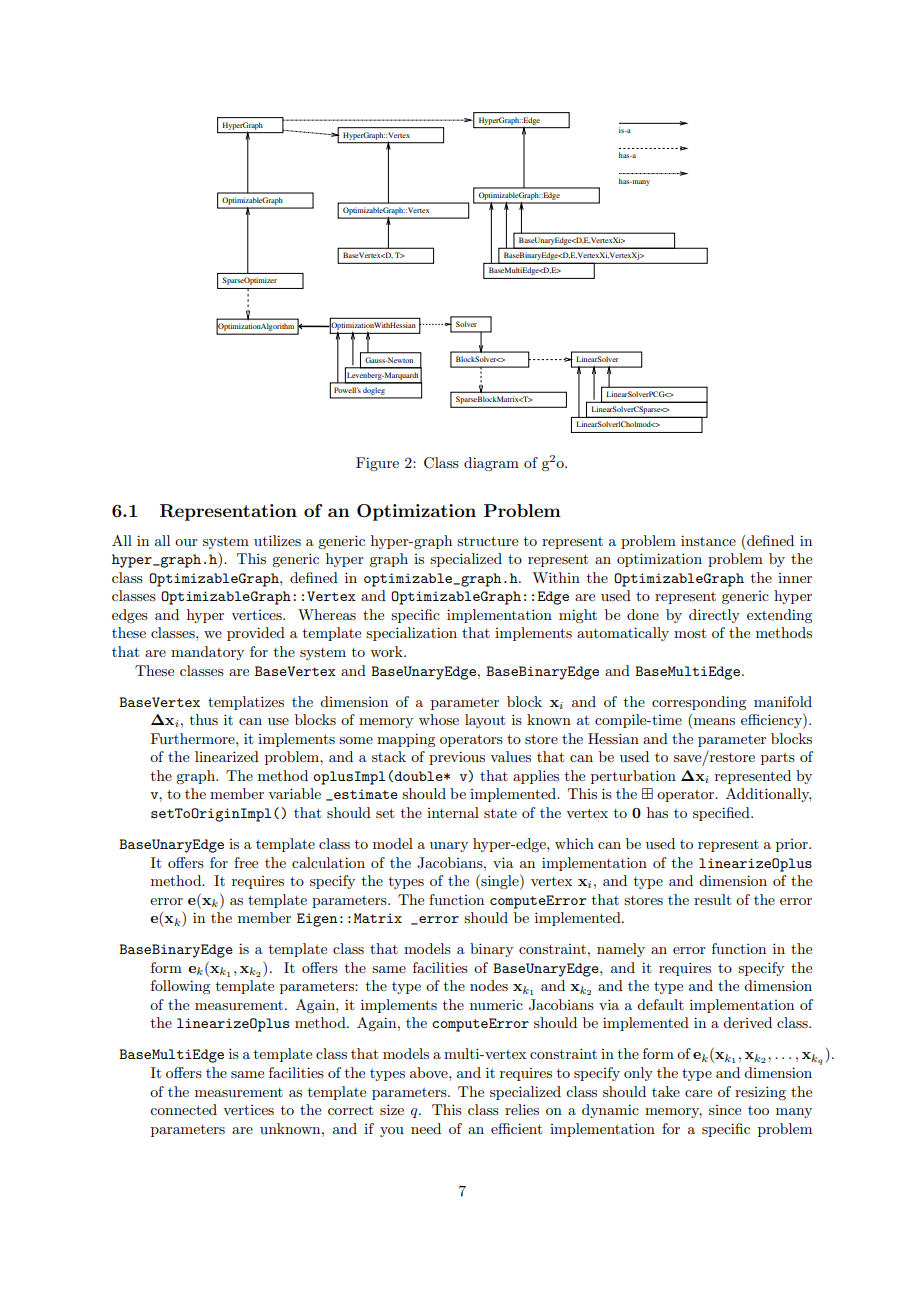 This document has width=924, height=1308. I want to click on connected, so click(183, 1109).
